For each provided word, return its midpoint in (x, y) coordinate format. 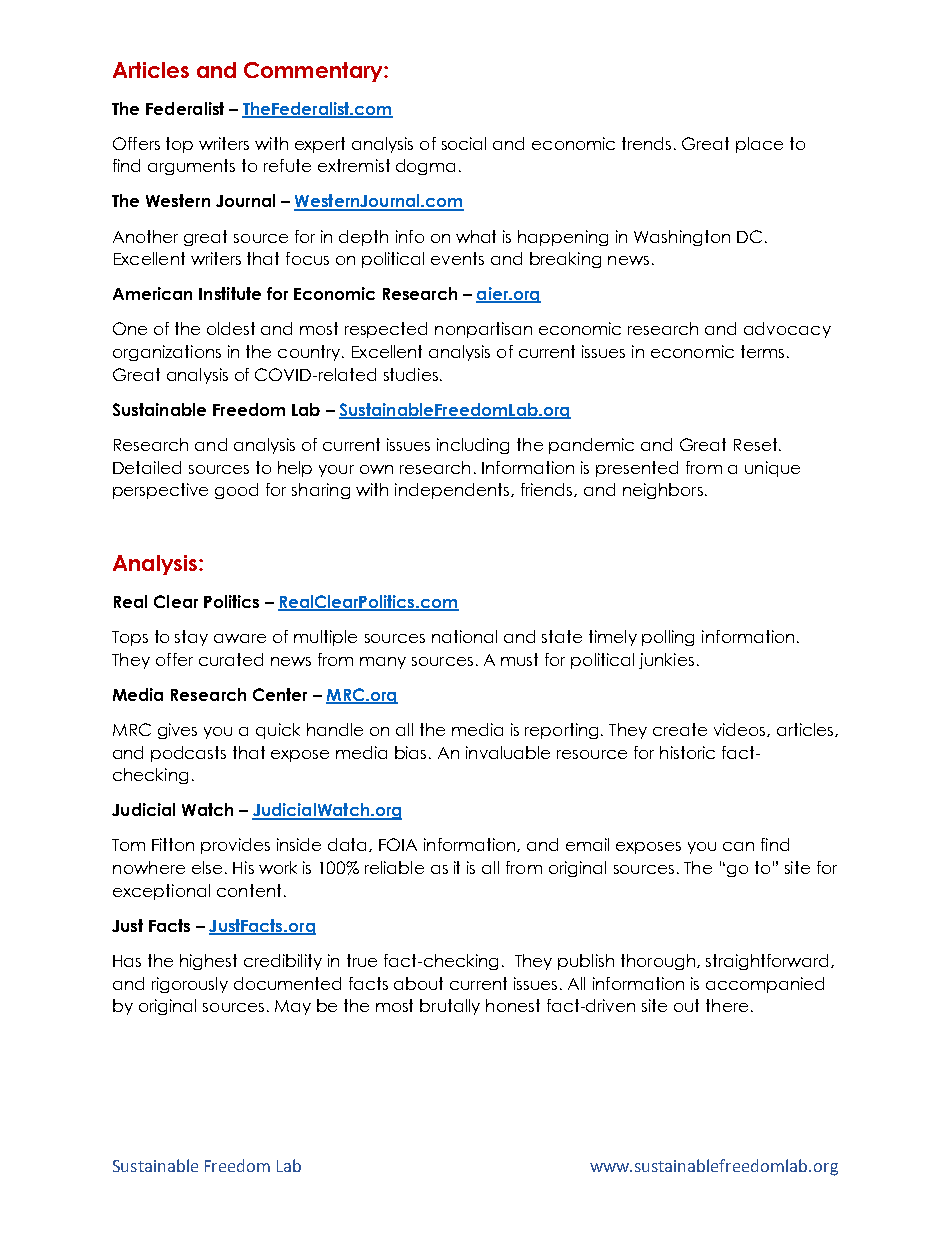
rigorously (190, 985)
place (759, 145)
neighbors (663, 491)
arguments (191, 167)
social (464, 143)
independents (453, 491)
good (236, 491)
